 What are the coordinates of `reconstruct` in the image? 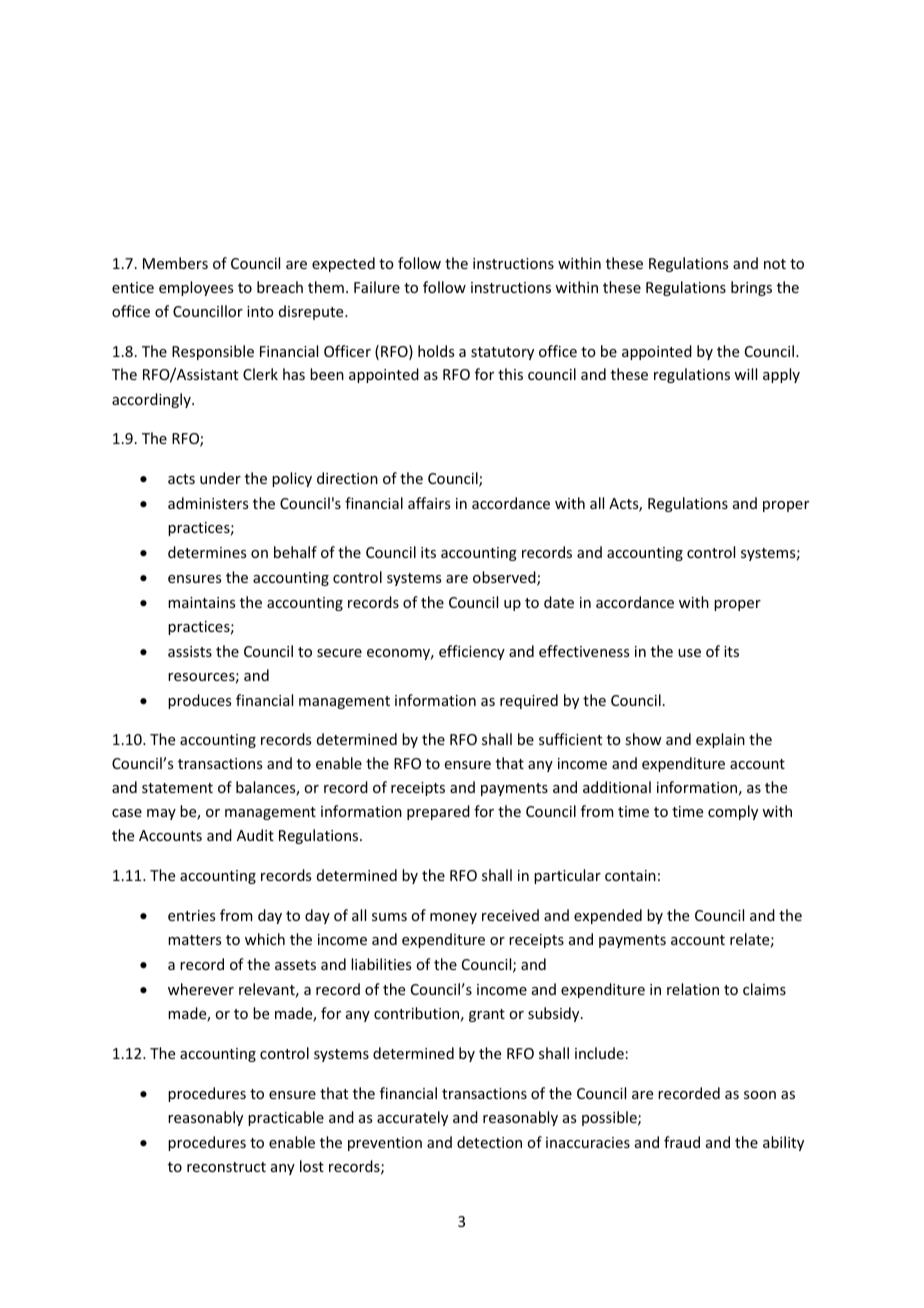 It's located at (226, 1167).
